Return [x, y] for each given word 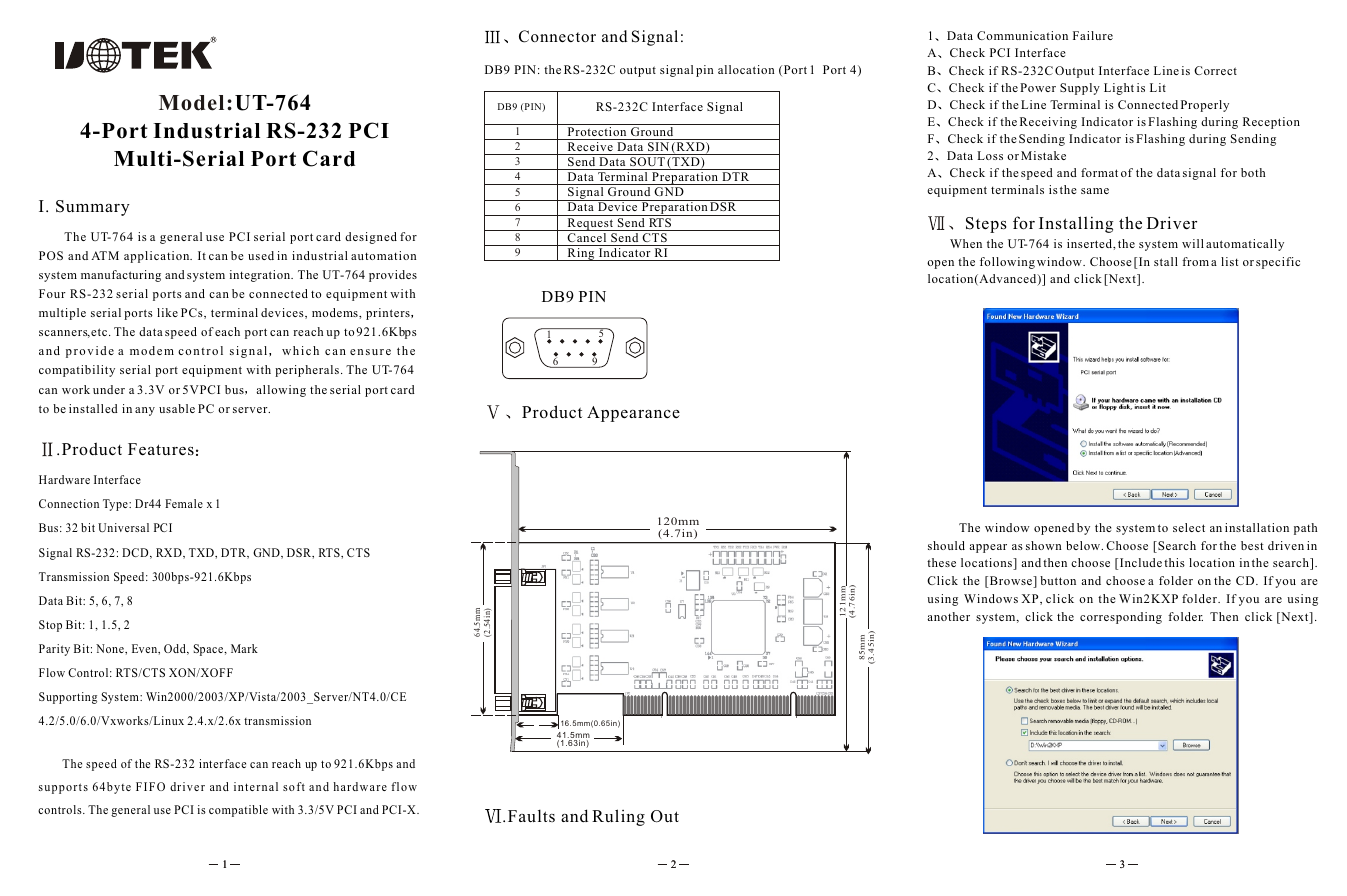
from [1195, 261]
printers [389, 314]
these [941, 562]
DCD [136, 553]
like [167, 312]
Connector [557, 36]
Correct [1215, 70]
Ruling [618, 817]
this [1174, 562]
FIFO [150, 786]
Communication [1022, 35]
